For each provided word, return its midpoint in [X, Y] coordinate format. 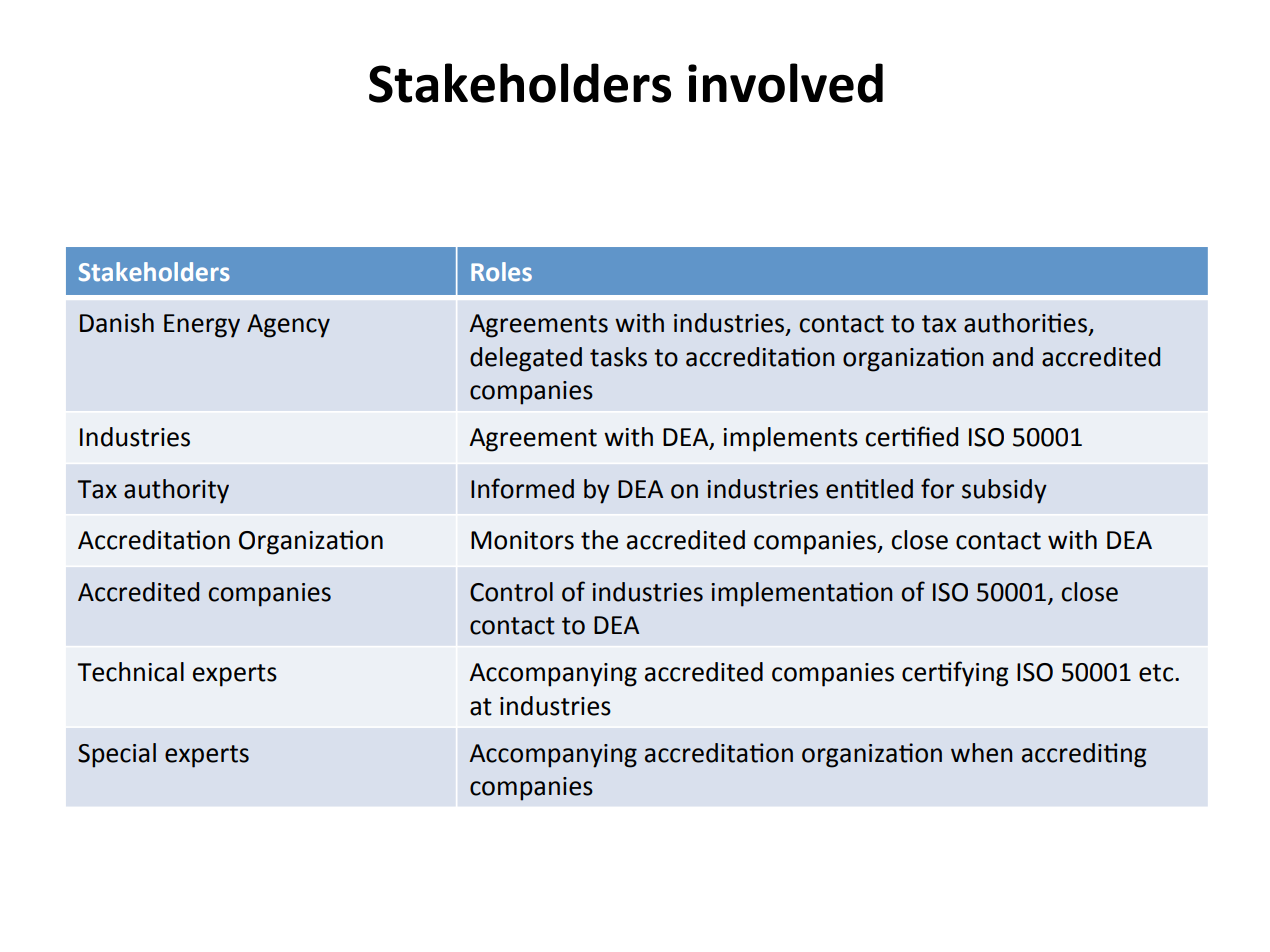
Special [117, 755]
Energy [202, 326]
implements [790, 439]
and [1013, 357]
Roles [501, 272]
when [982, 753]
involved [785, 83]
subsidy [1004, 491]
